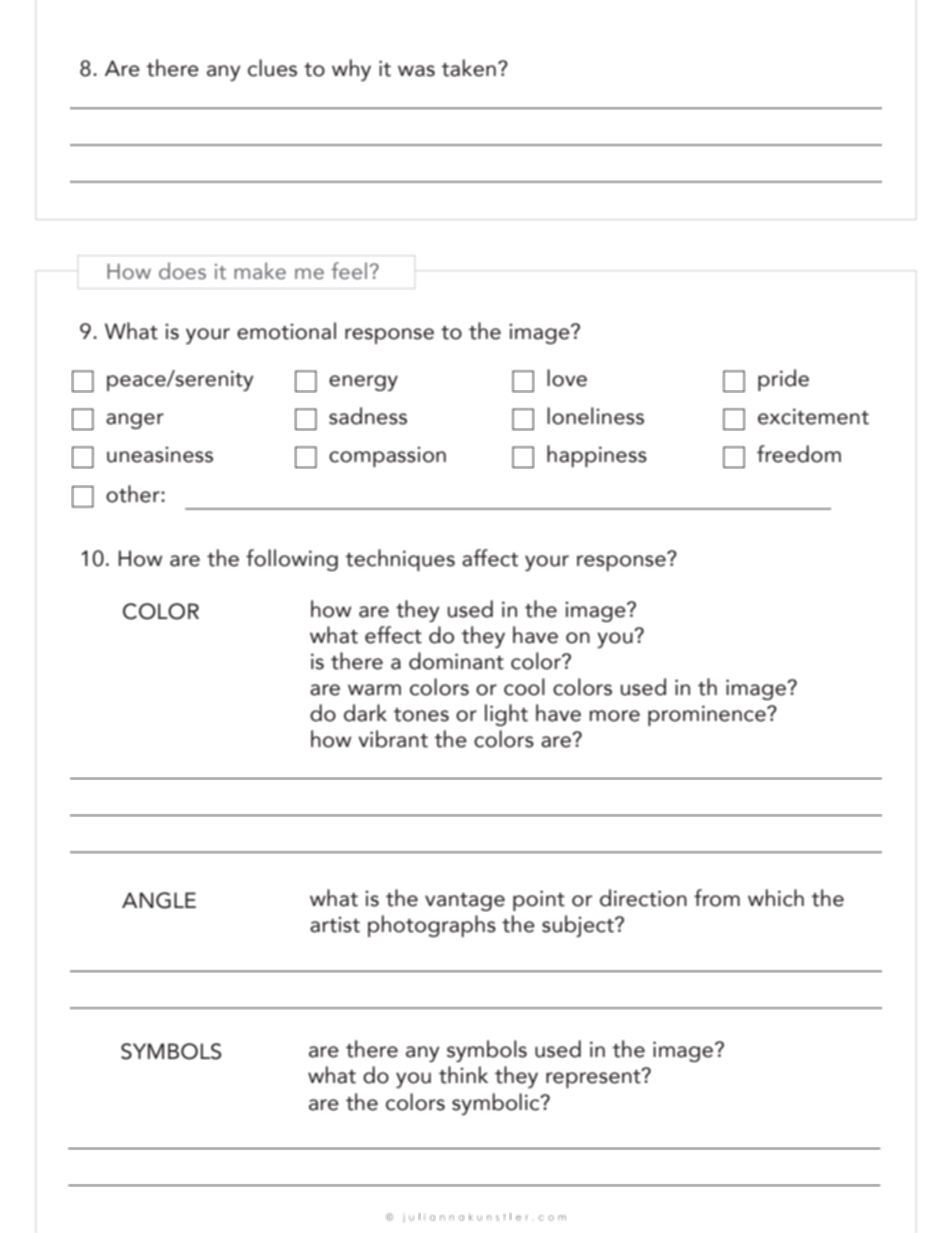  What do you see at coordinates (717, 898) in the screenshot?
I see `from` at bounding box center [717, 898].
